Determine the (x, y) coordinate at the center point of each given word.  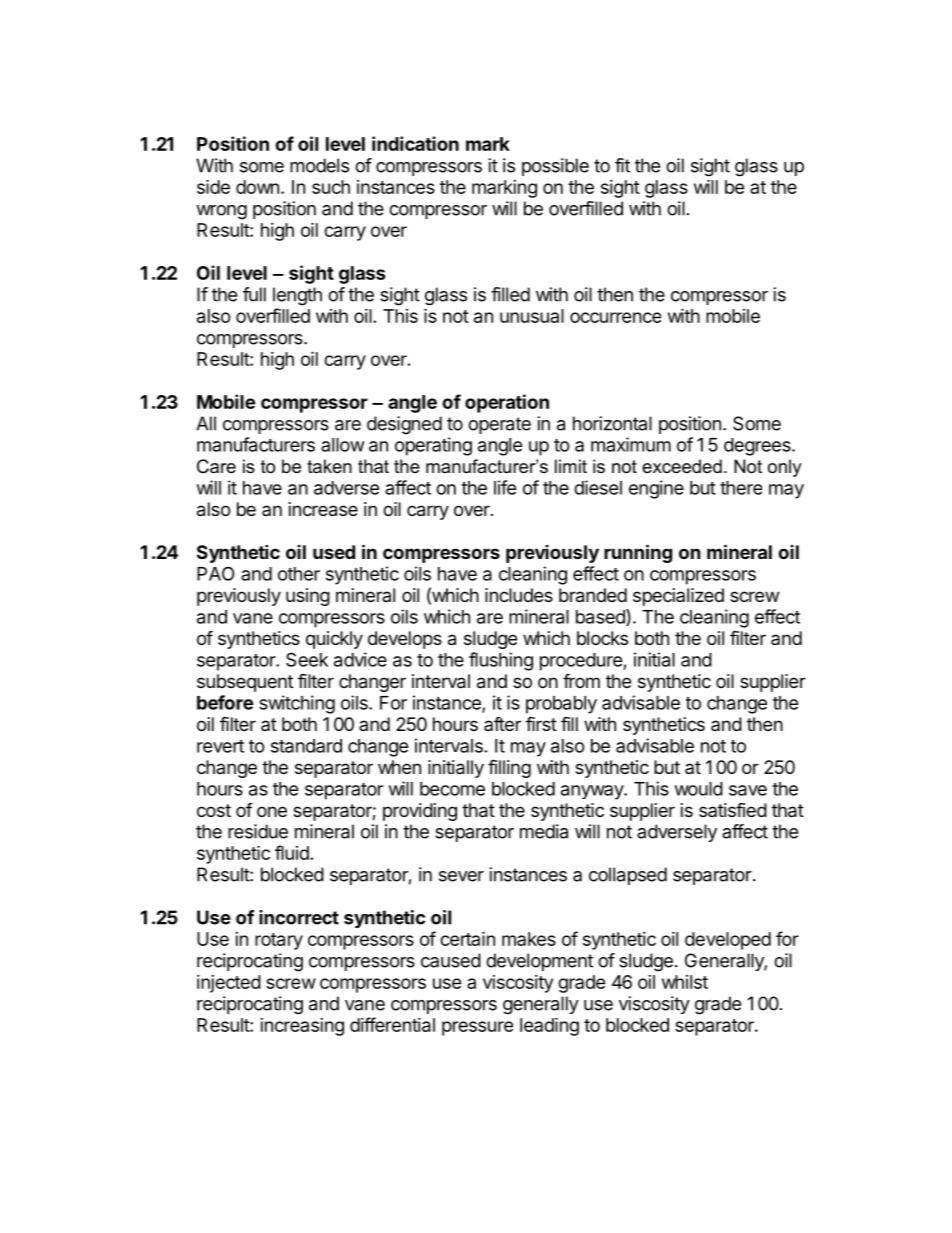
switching (297, 704)
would (699, 789)
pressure (477, 1028)
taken (329, 466)
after (502, 724)
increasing (302, 1027)
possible (555, 167)
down (257, 187)
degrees (758, 447)
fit (622, 165)
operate (499, 425)
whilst (685, 982)
